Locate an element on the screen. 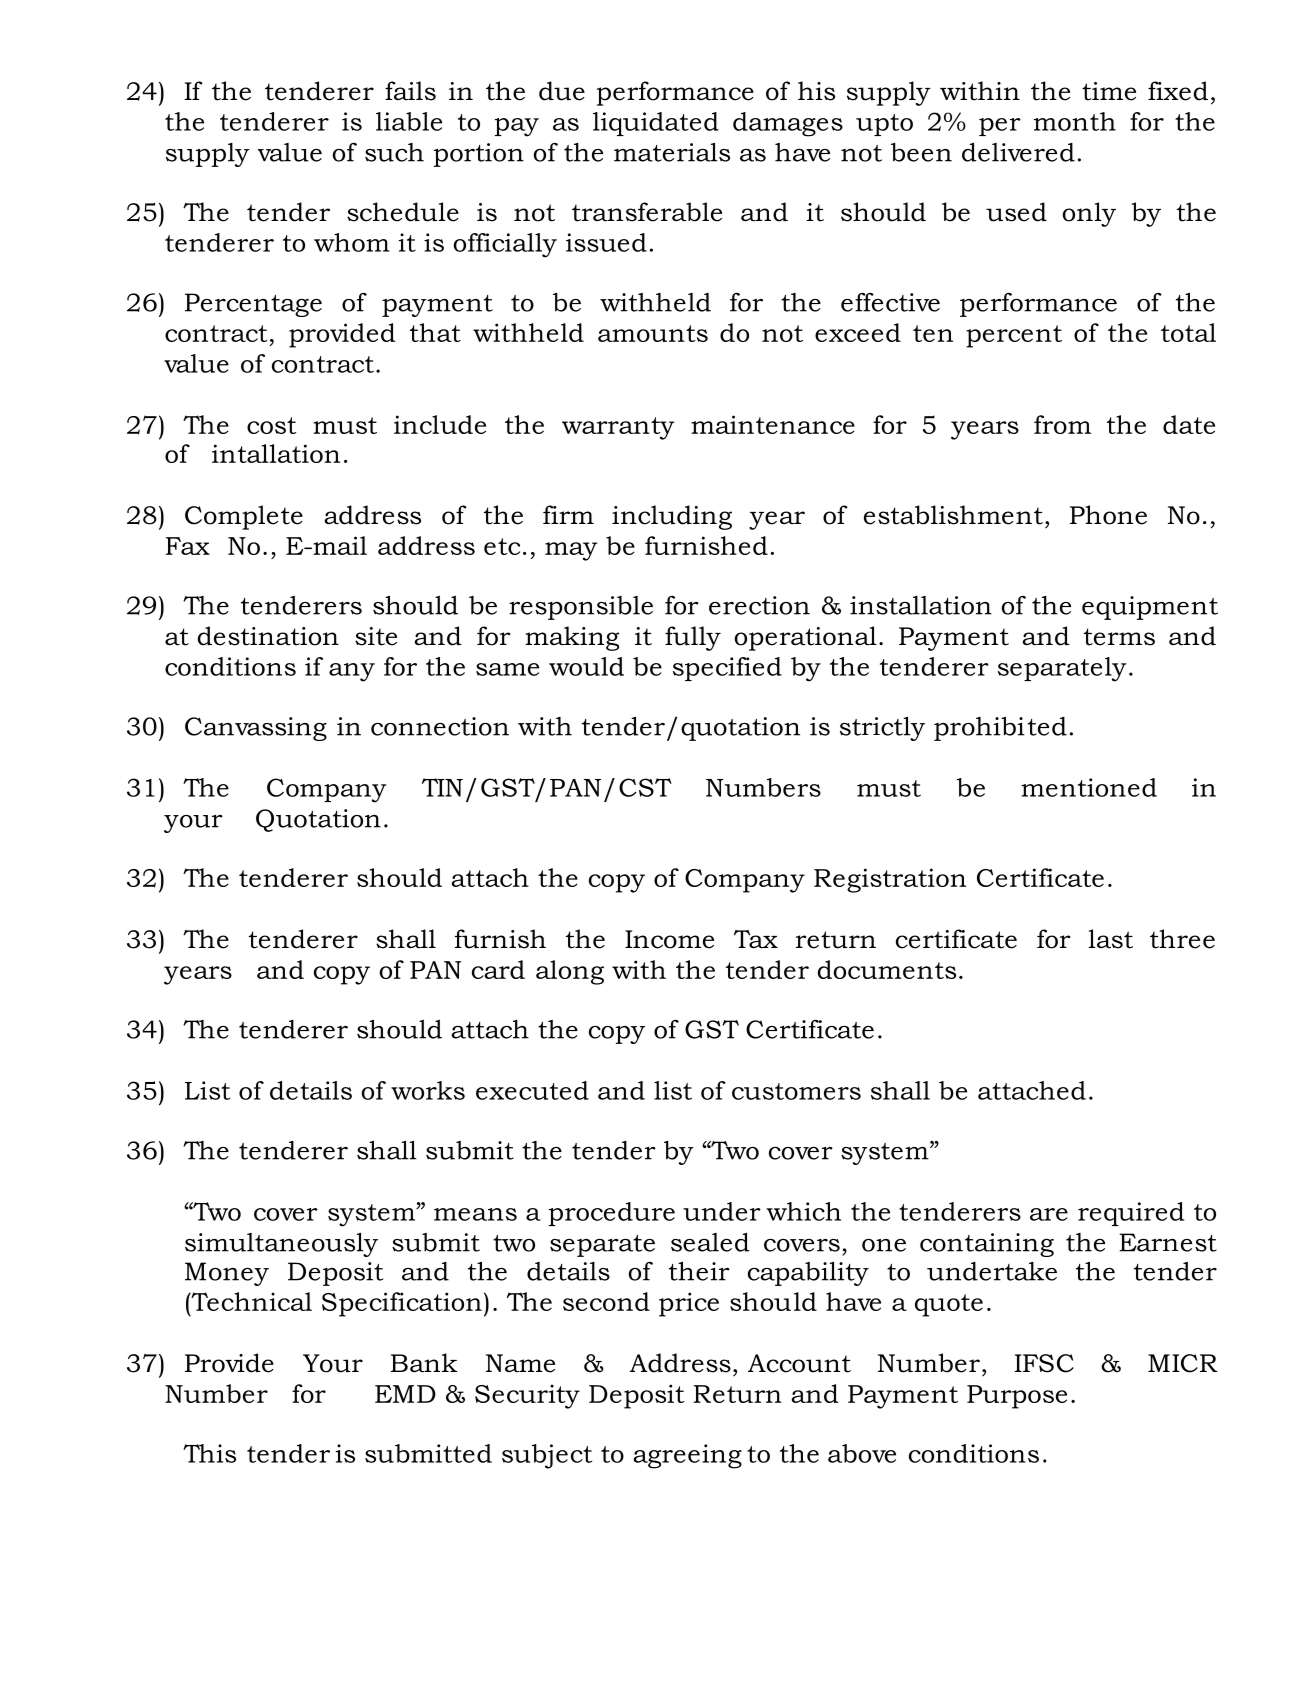 The image size is (1314, 1701). including is located at coordinates (672, 517).
